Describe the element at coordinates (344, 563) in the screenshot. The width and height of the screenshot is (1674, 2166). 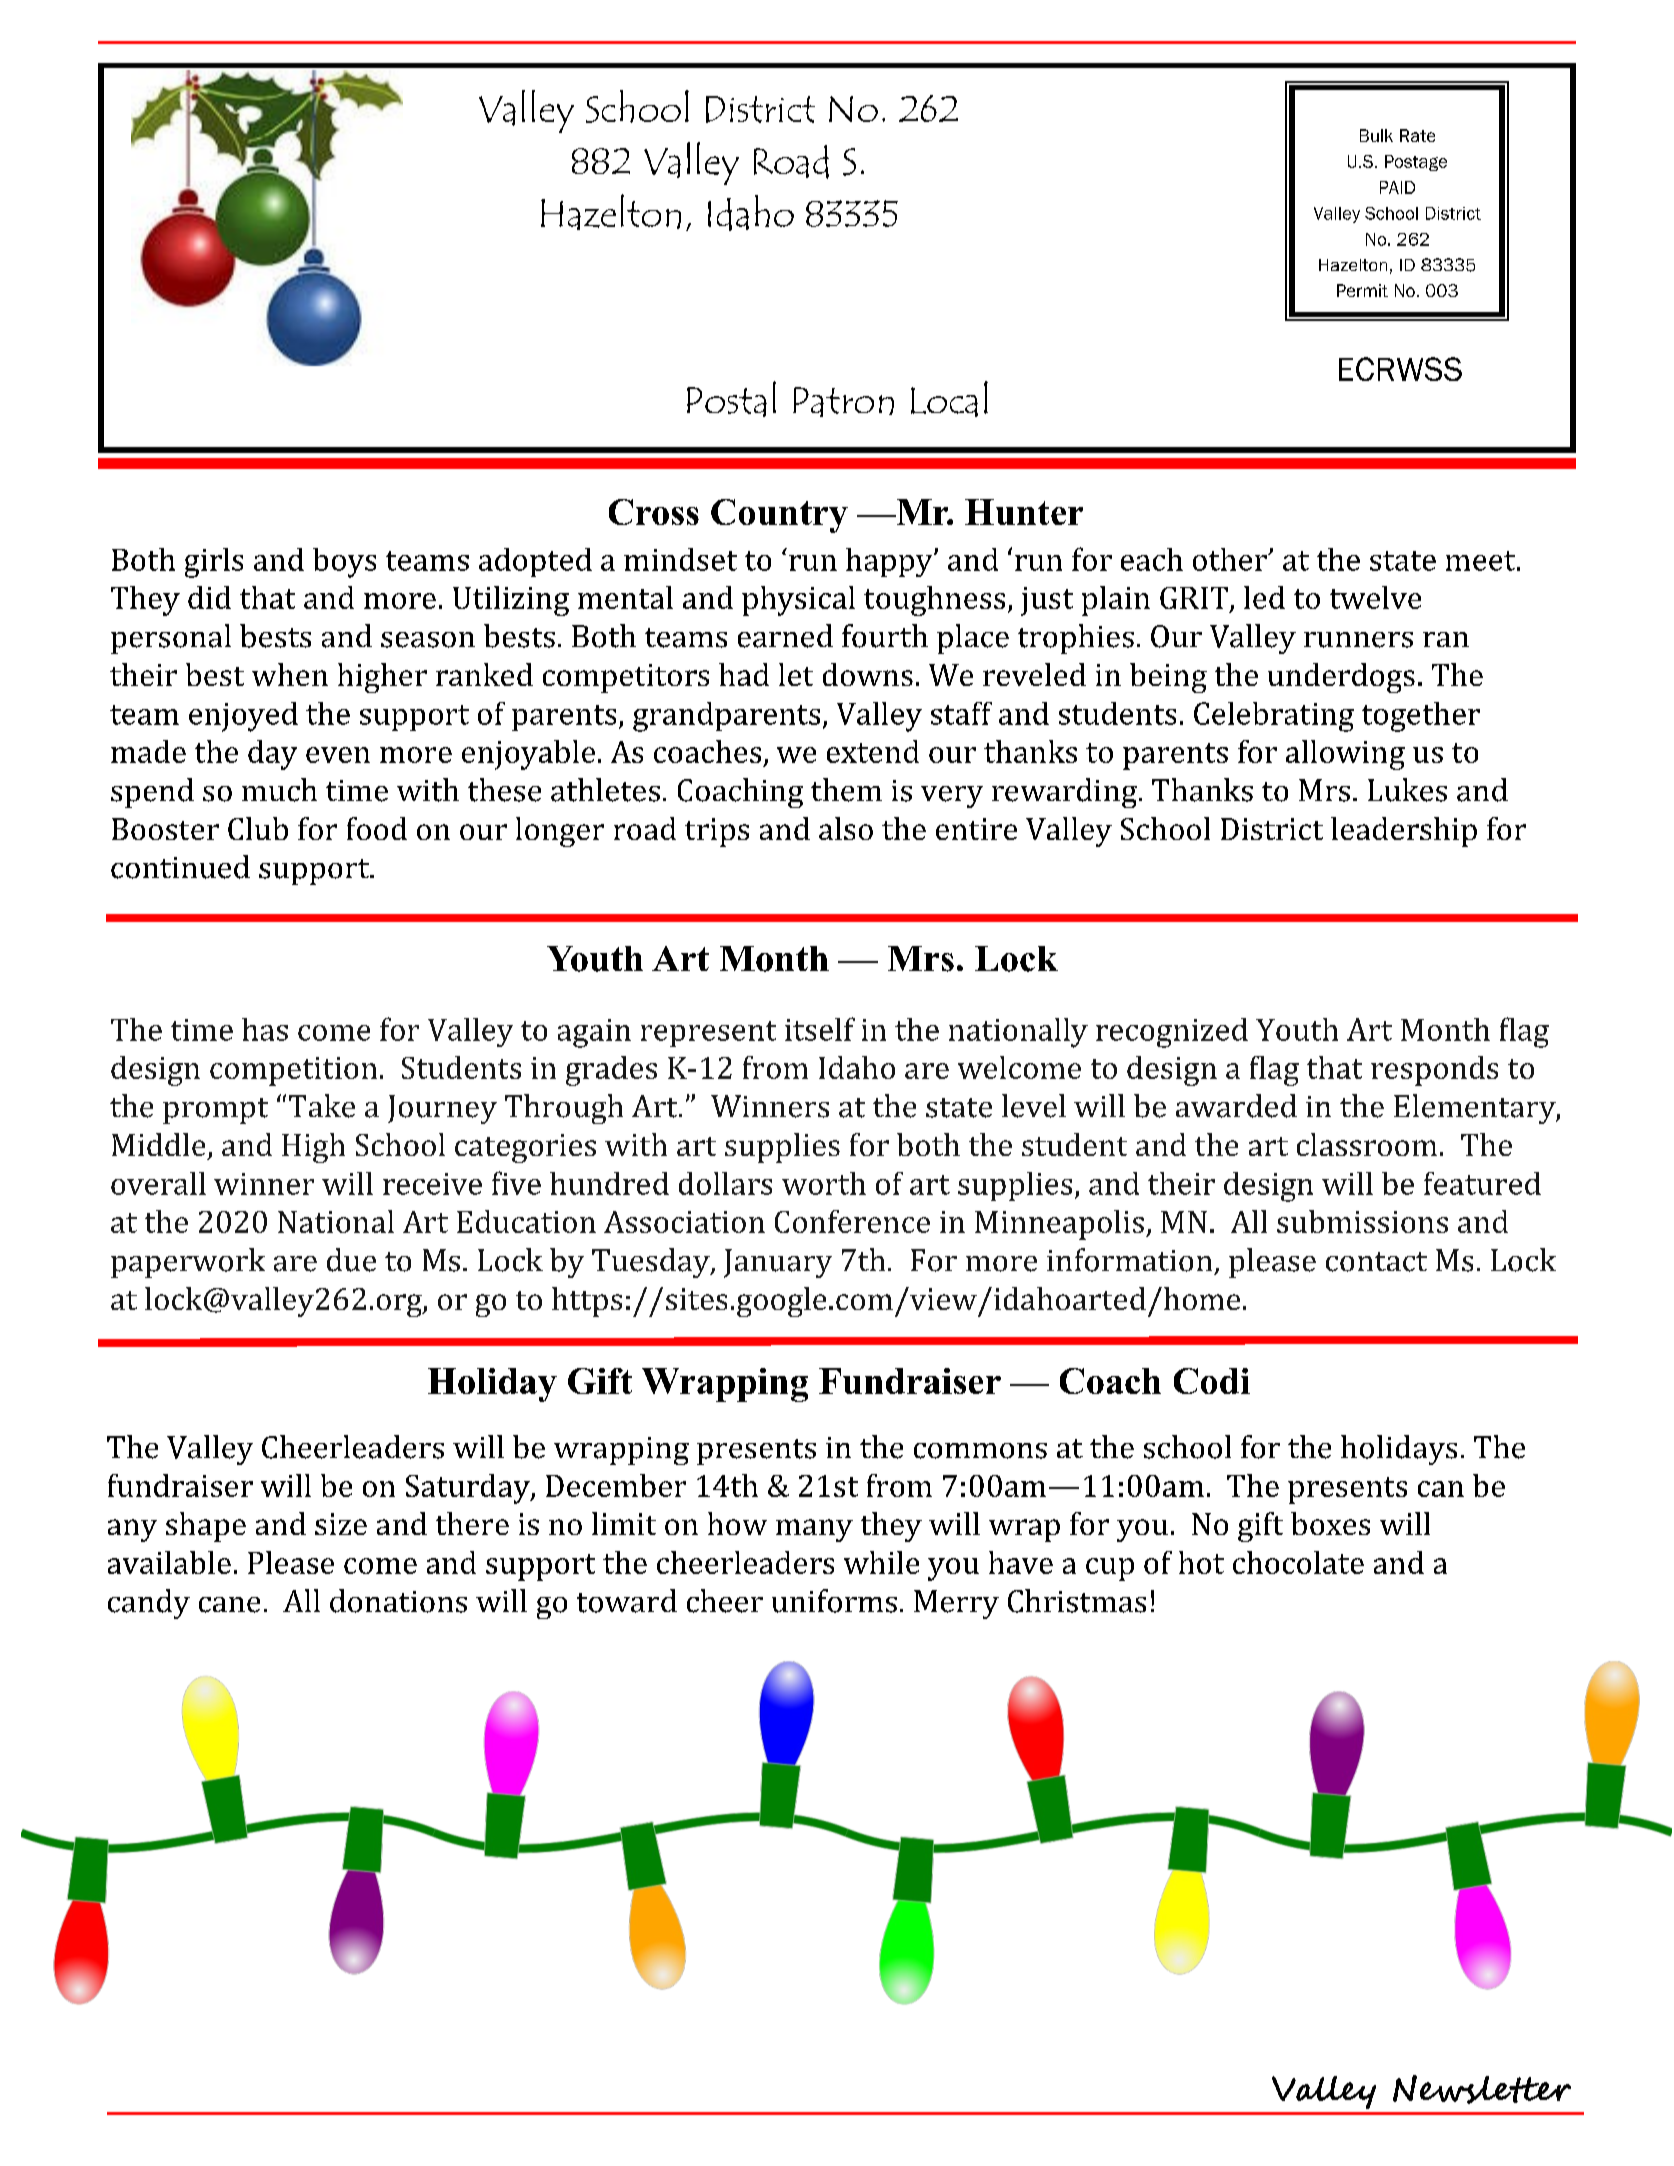
I see `boys` at that location.
